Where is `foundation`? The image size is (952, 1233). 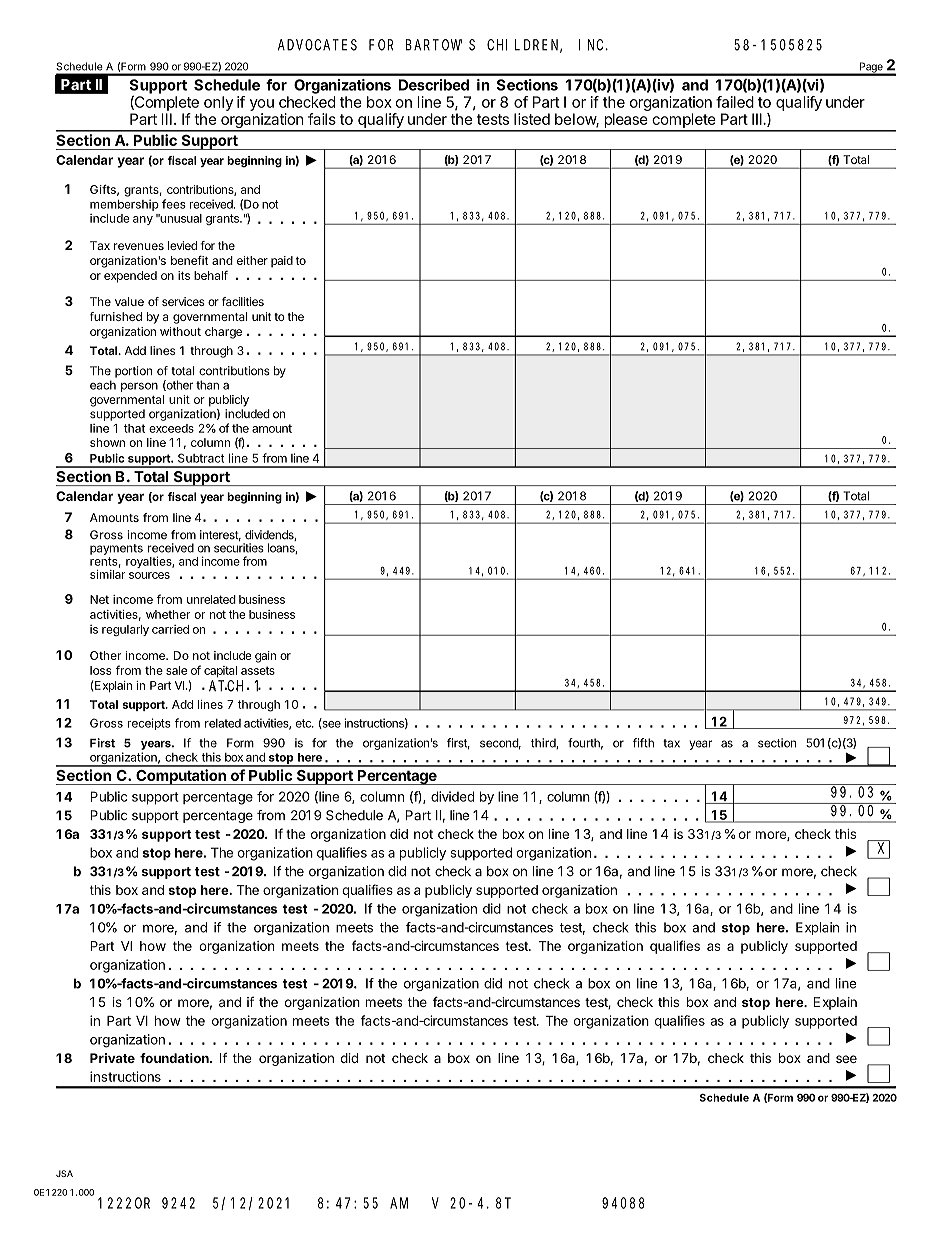 foundation is located at coordinates (175, 1058).
